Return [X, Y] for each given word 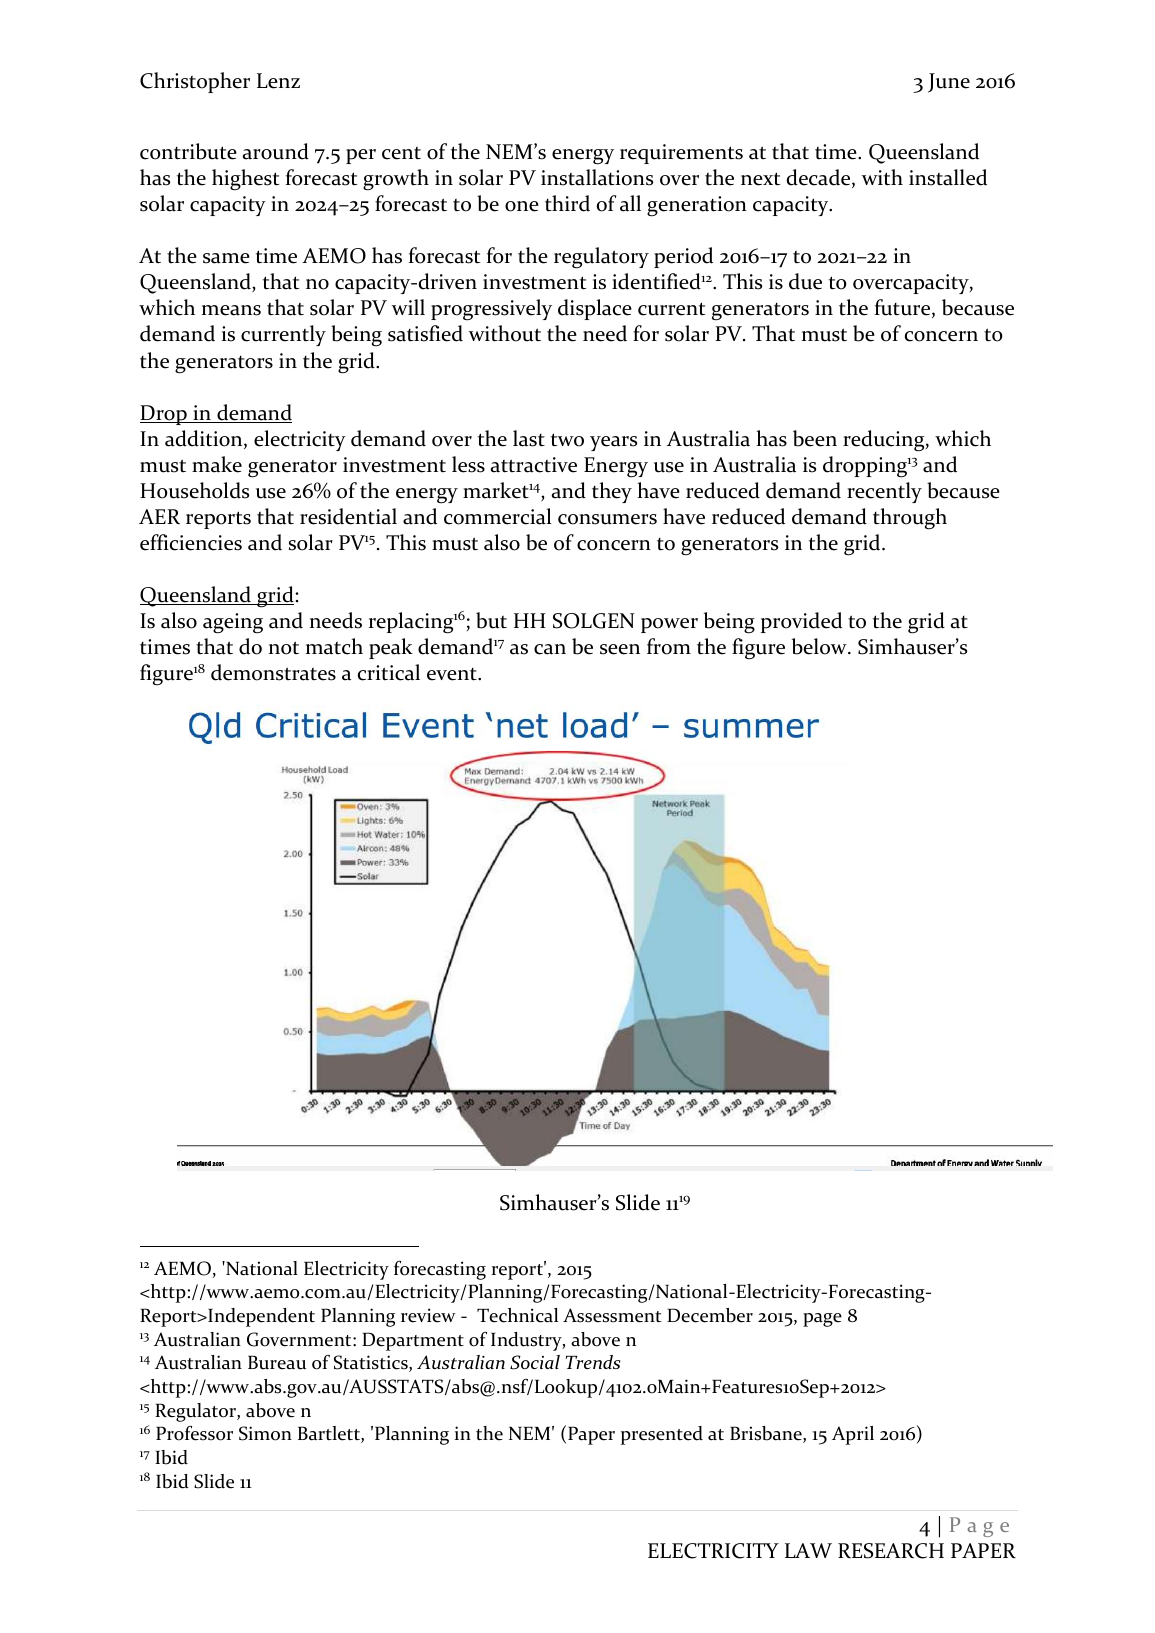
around [275, 151]
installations [597, 177]
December [710, 1315]
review [428, 1315]
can [550, 649]
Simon [265, 1433]
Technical [517, 1315]
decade [820, 178]
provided [801, 622]
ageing [233, 623]
